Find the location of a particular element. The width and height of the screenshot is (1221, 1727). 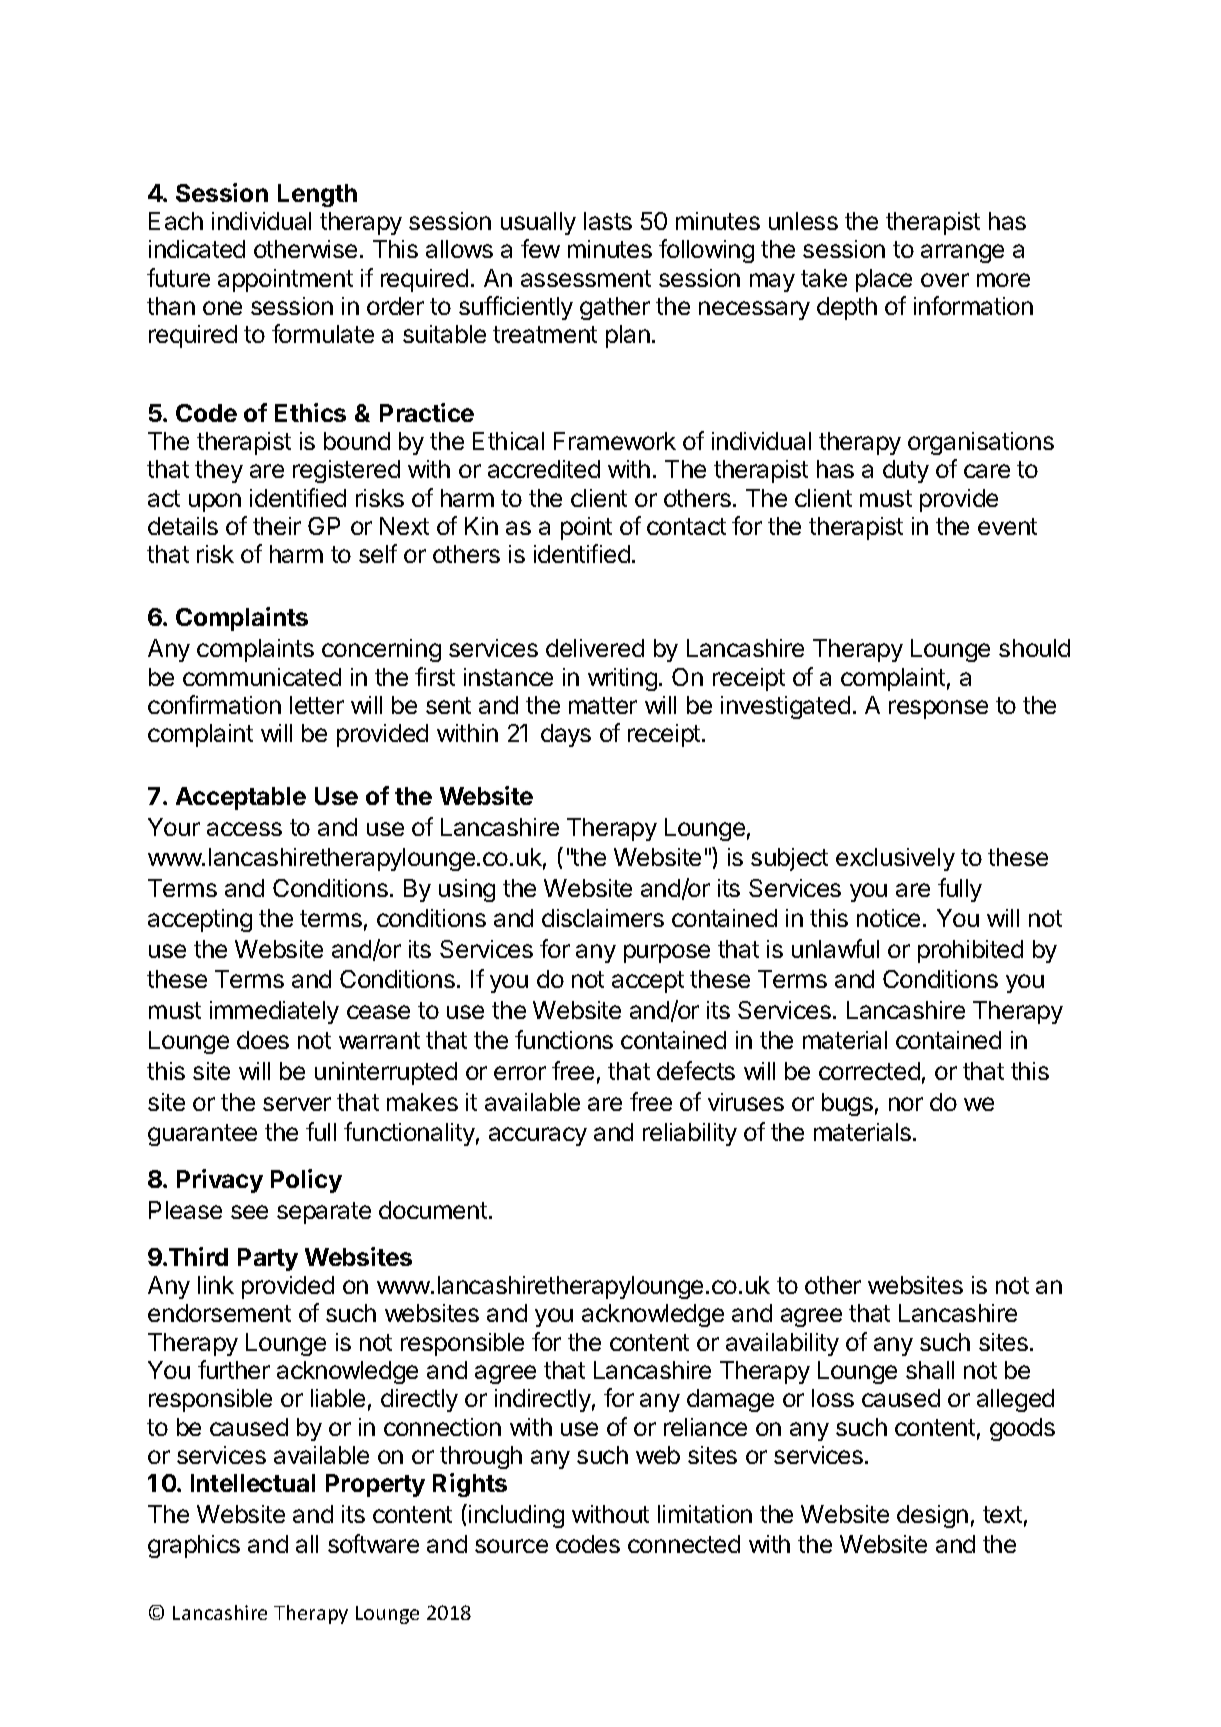

exclusively is located at coordinates (895, 859).
